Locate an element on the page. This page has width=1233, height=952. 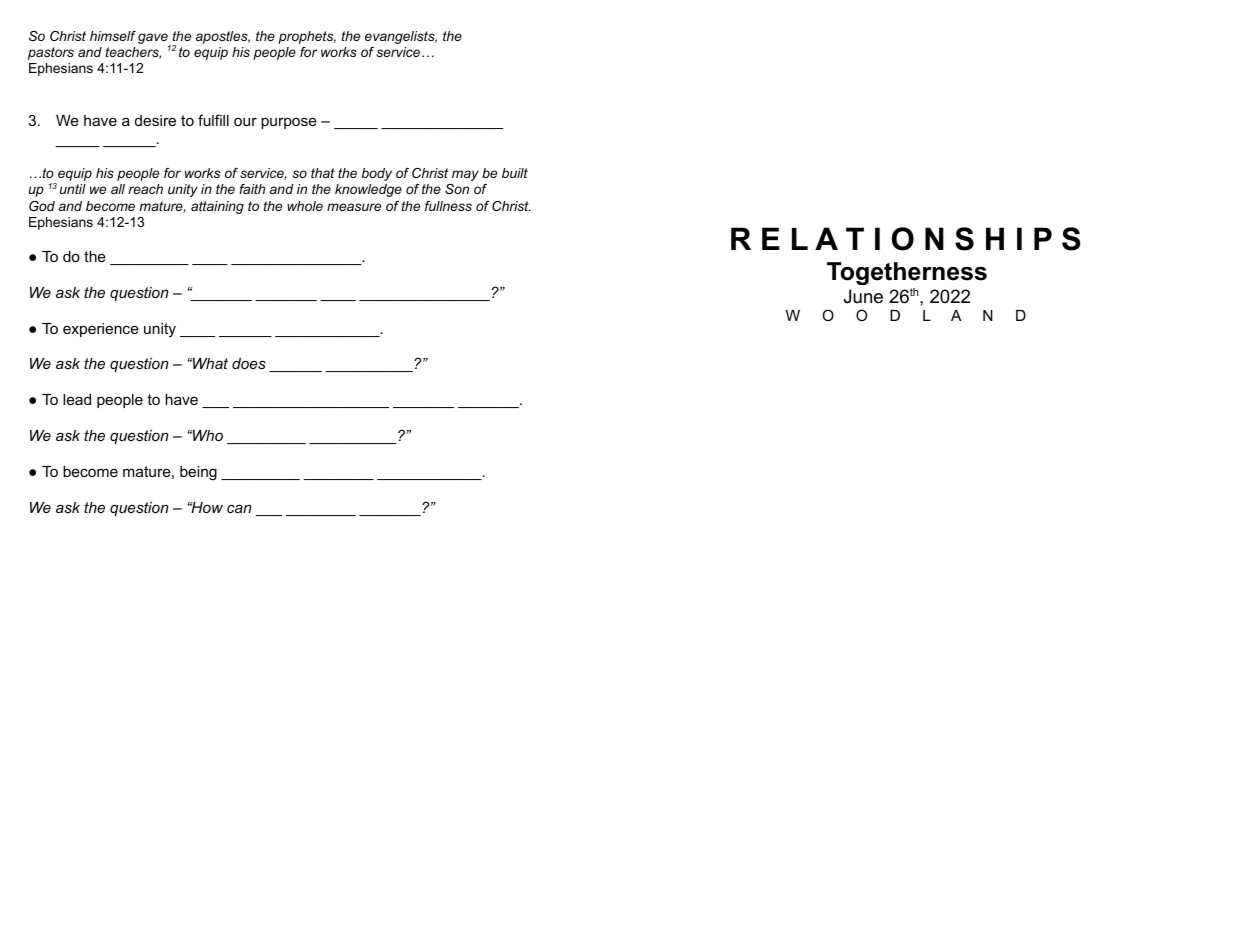
fullness is located at coordinates (448, 206).
